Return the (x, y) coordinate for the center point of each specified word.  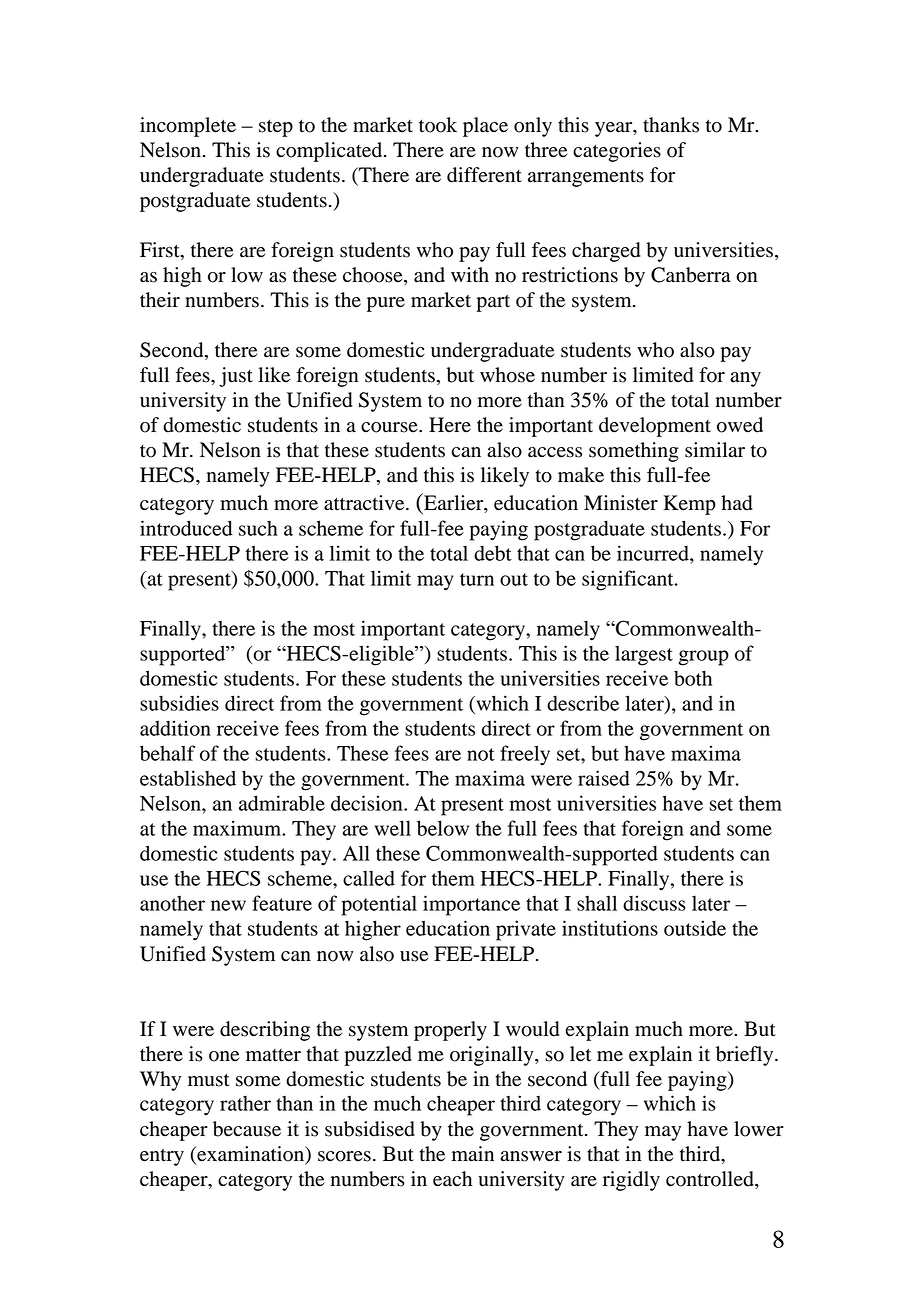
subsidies (179, 703)
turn (477, 579)
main (473, 1154)
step (276, 128)
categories (617, 152)
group (704, 658)
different (484, 175)
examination (251, 1154)
